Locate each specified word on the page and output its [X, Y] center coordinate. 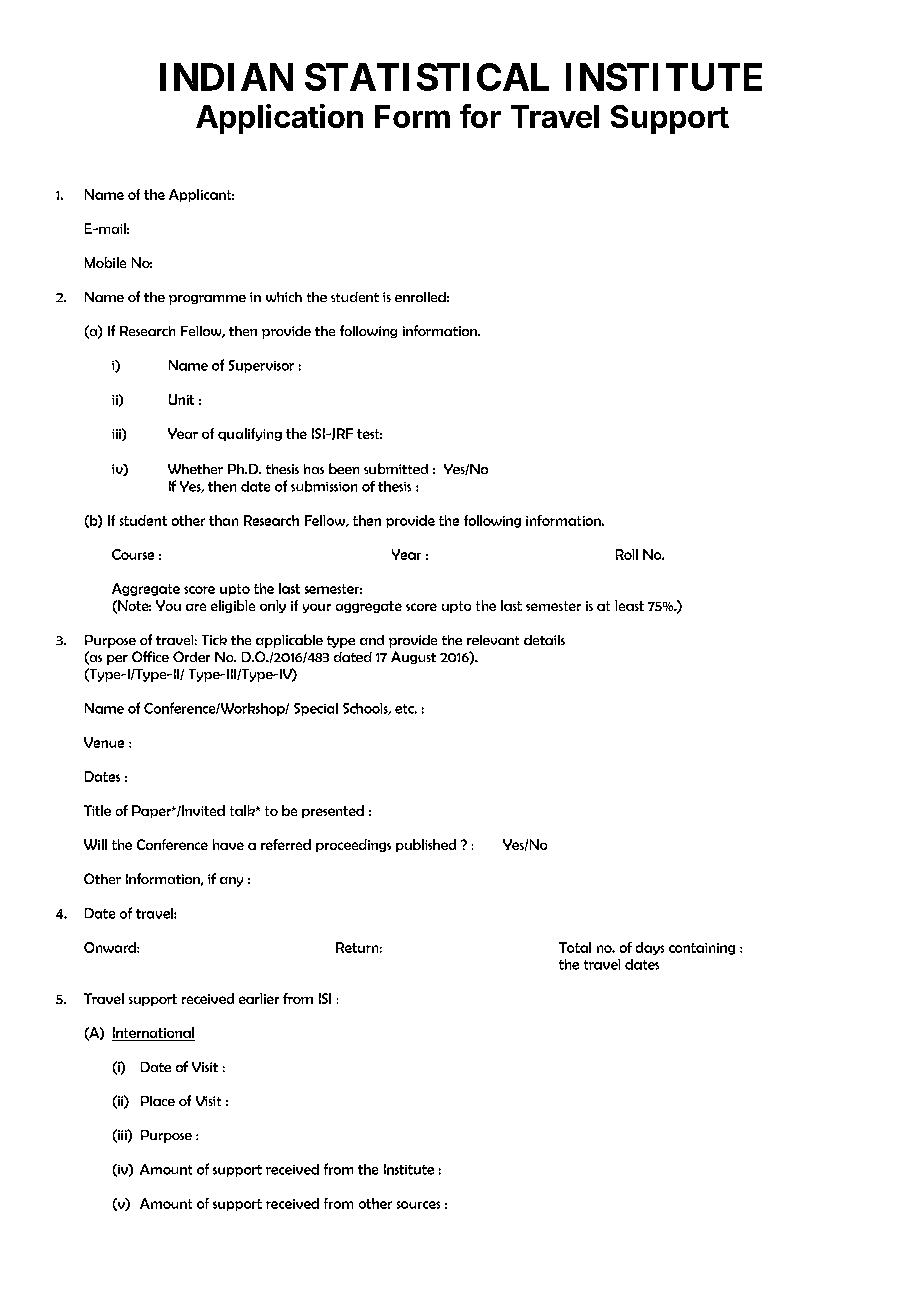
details [544, 640]
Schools [366, 709]
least [629, 605]
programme [207, 300]
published [426, 845]
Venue [104, 742]
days [650, 948]
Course [133, 554]
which [284, 297]
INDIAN [226, 77]
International [153, 1034]
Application [279, 119]
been [344, 468]
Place [158, 1101]
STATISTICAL [427, 77]
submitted [396, 468]
